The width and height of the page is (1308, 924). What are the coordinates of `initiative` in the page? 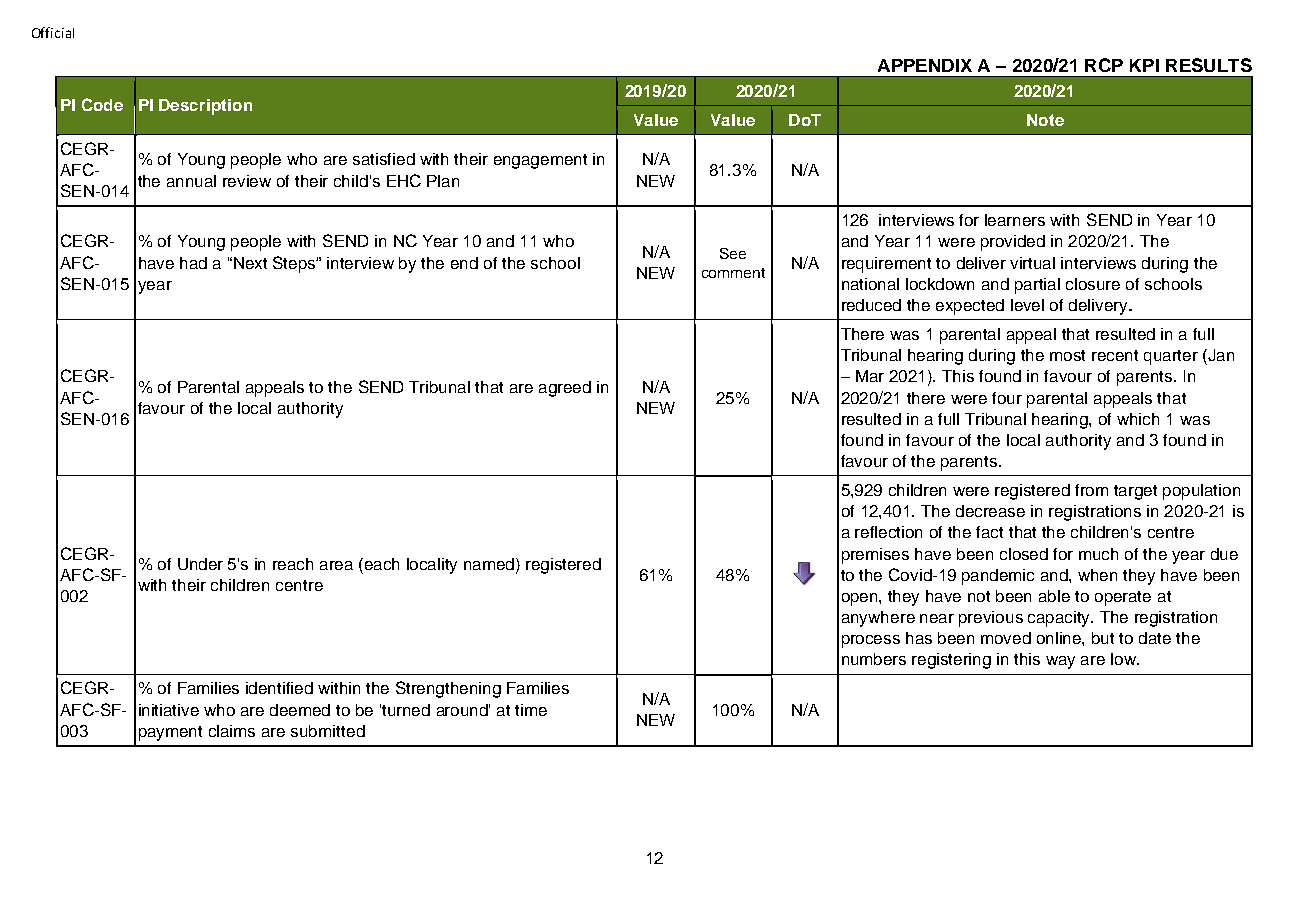 It's located at (169, 710).
